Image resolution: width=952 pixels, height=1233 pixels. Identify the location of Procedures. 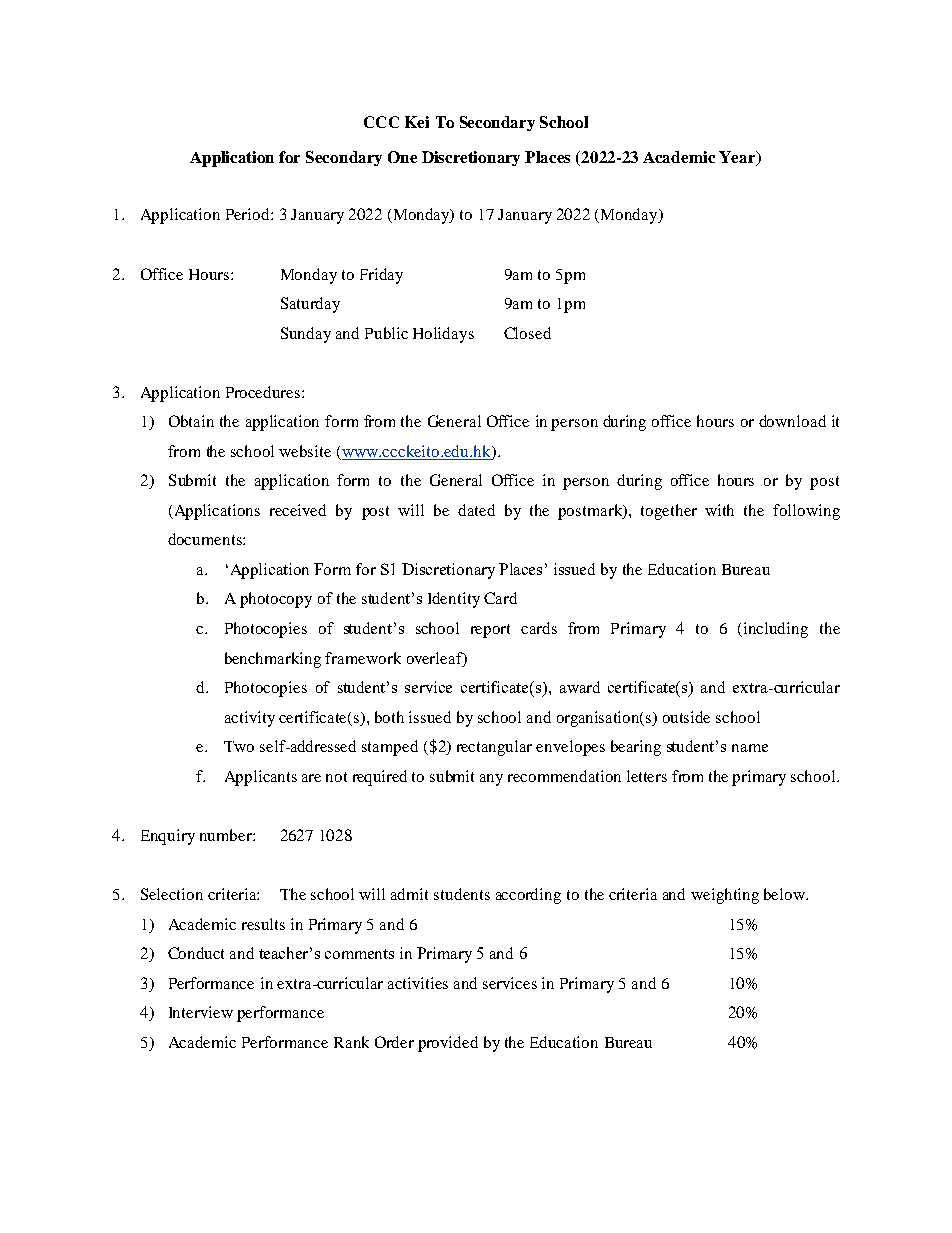
(264, 392).
